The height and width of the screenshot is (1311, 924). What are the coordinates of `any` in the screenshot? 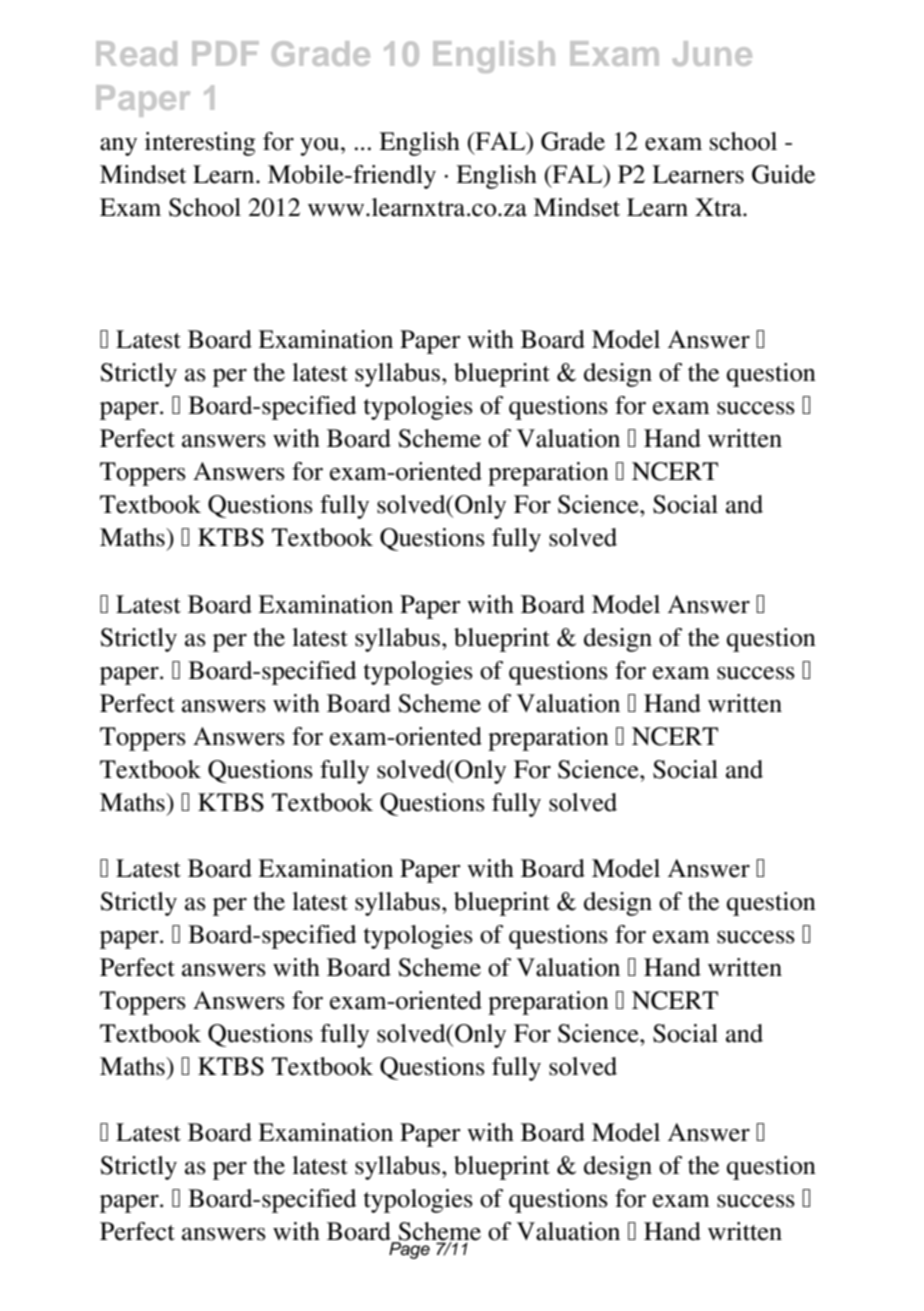 It's located at (118, 147).
